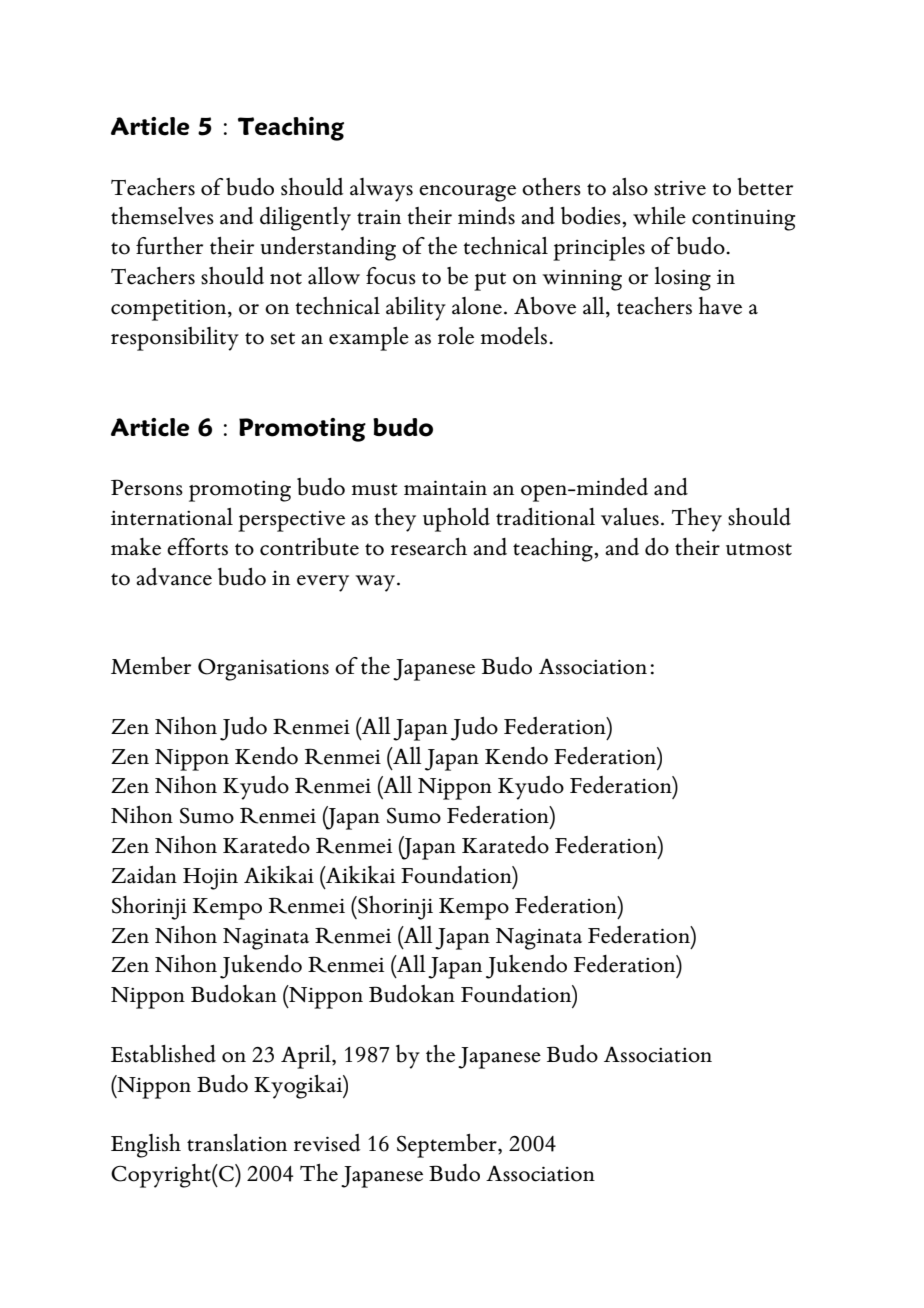  I want to click on encourage, so click(467, 193).
